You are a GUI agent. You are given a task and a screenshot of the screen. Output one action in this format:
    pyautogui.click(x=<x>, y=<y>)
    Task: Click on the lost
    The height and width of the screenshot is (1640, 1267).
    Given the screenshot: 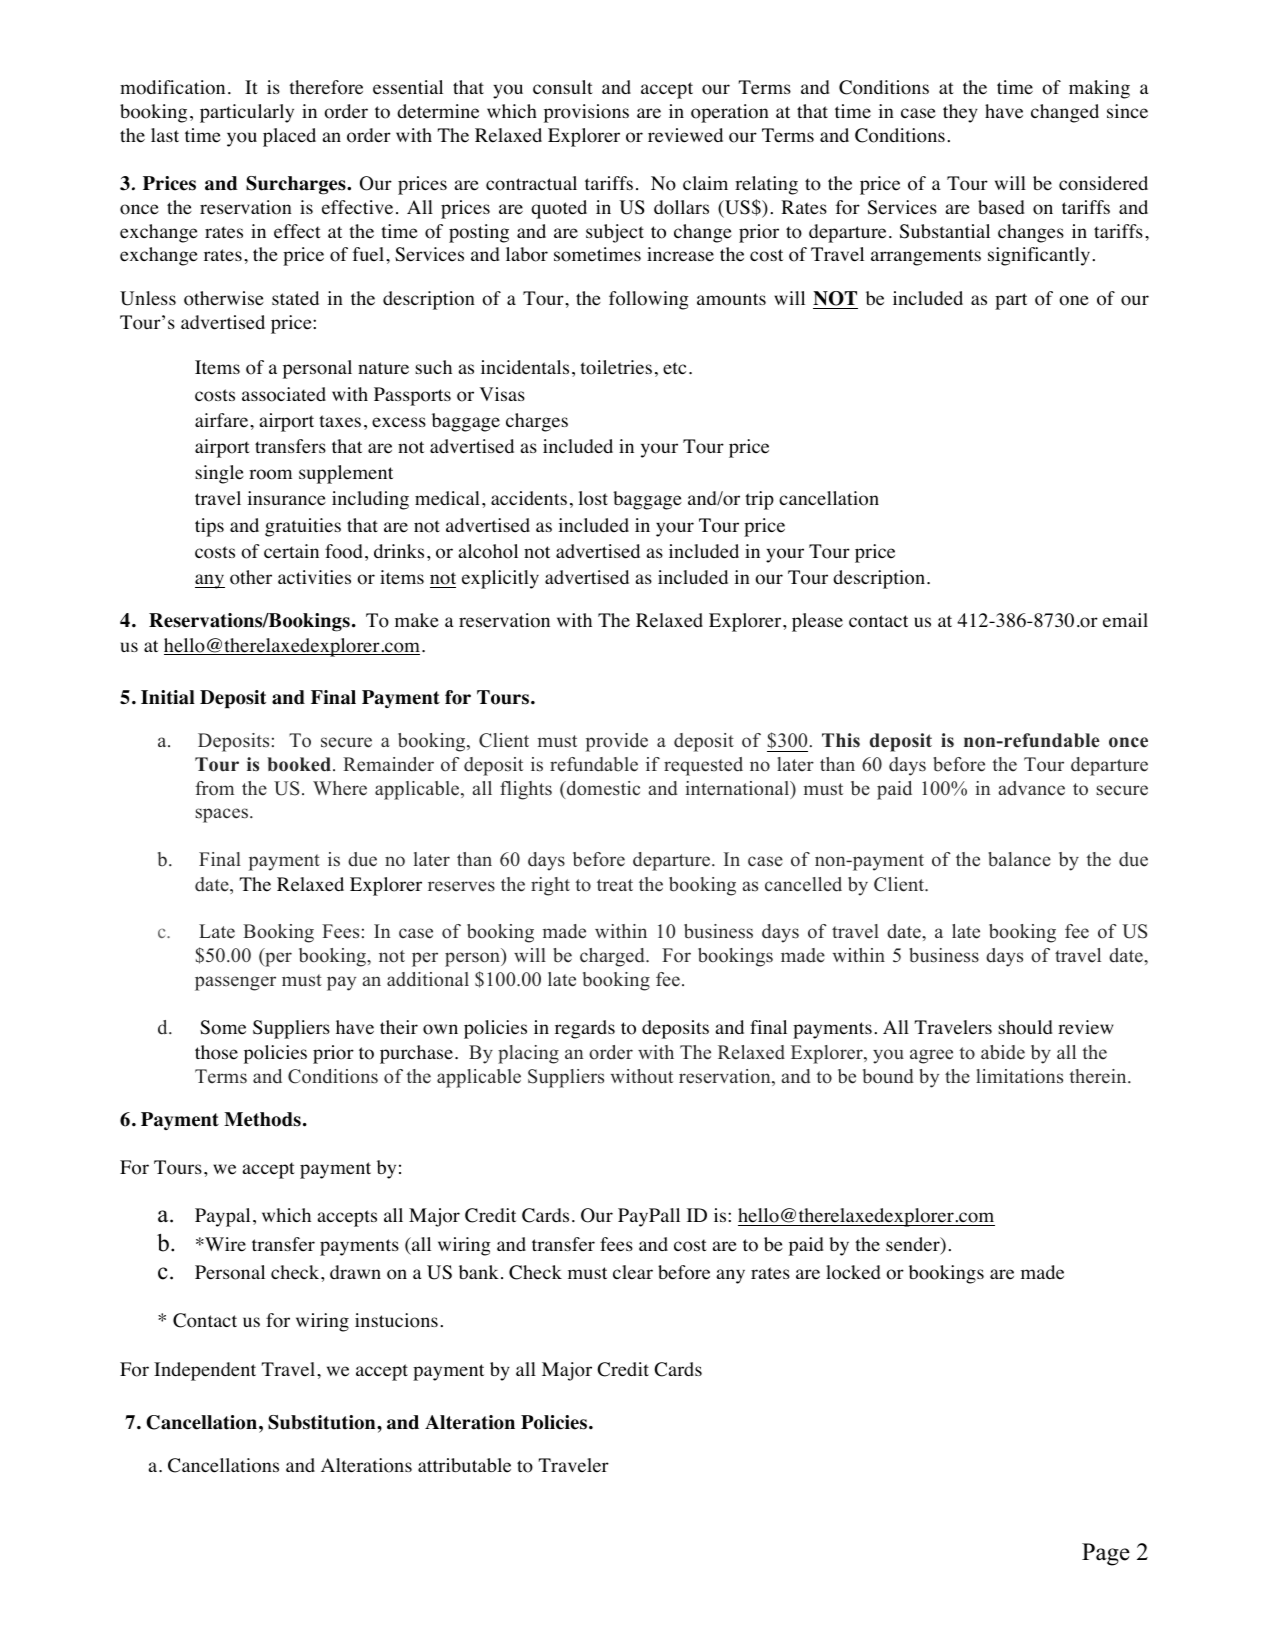 What is the action you would take?
    pyautogui.click(x=593, y=498)
